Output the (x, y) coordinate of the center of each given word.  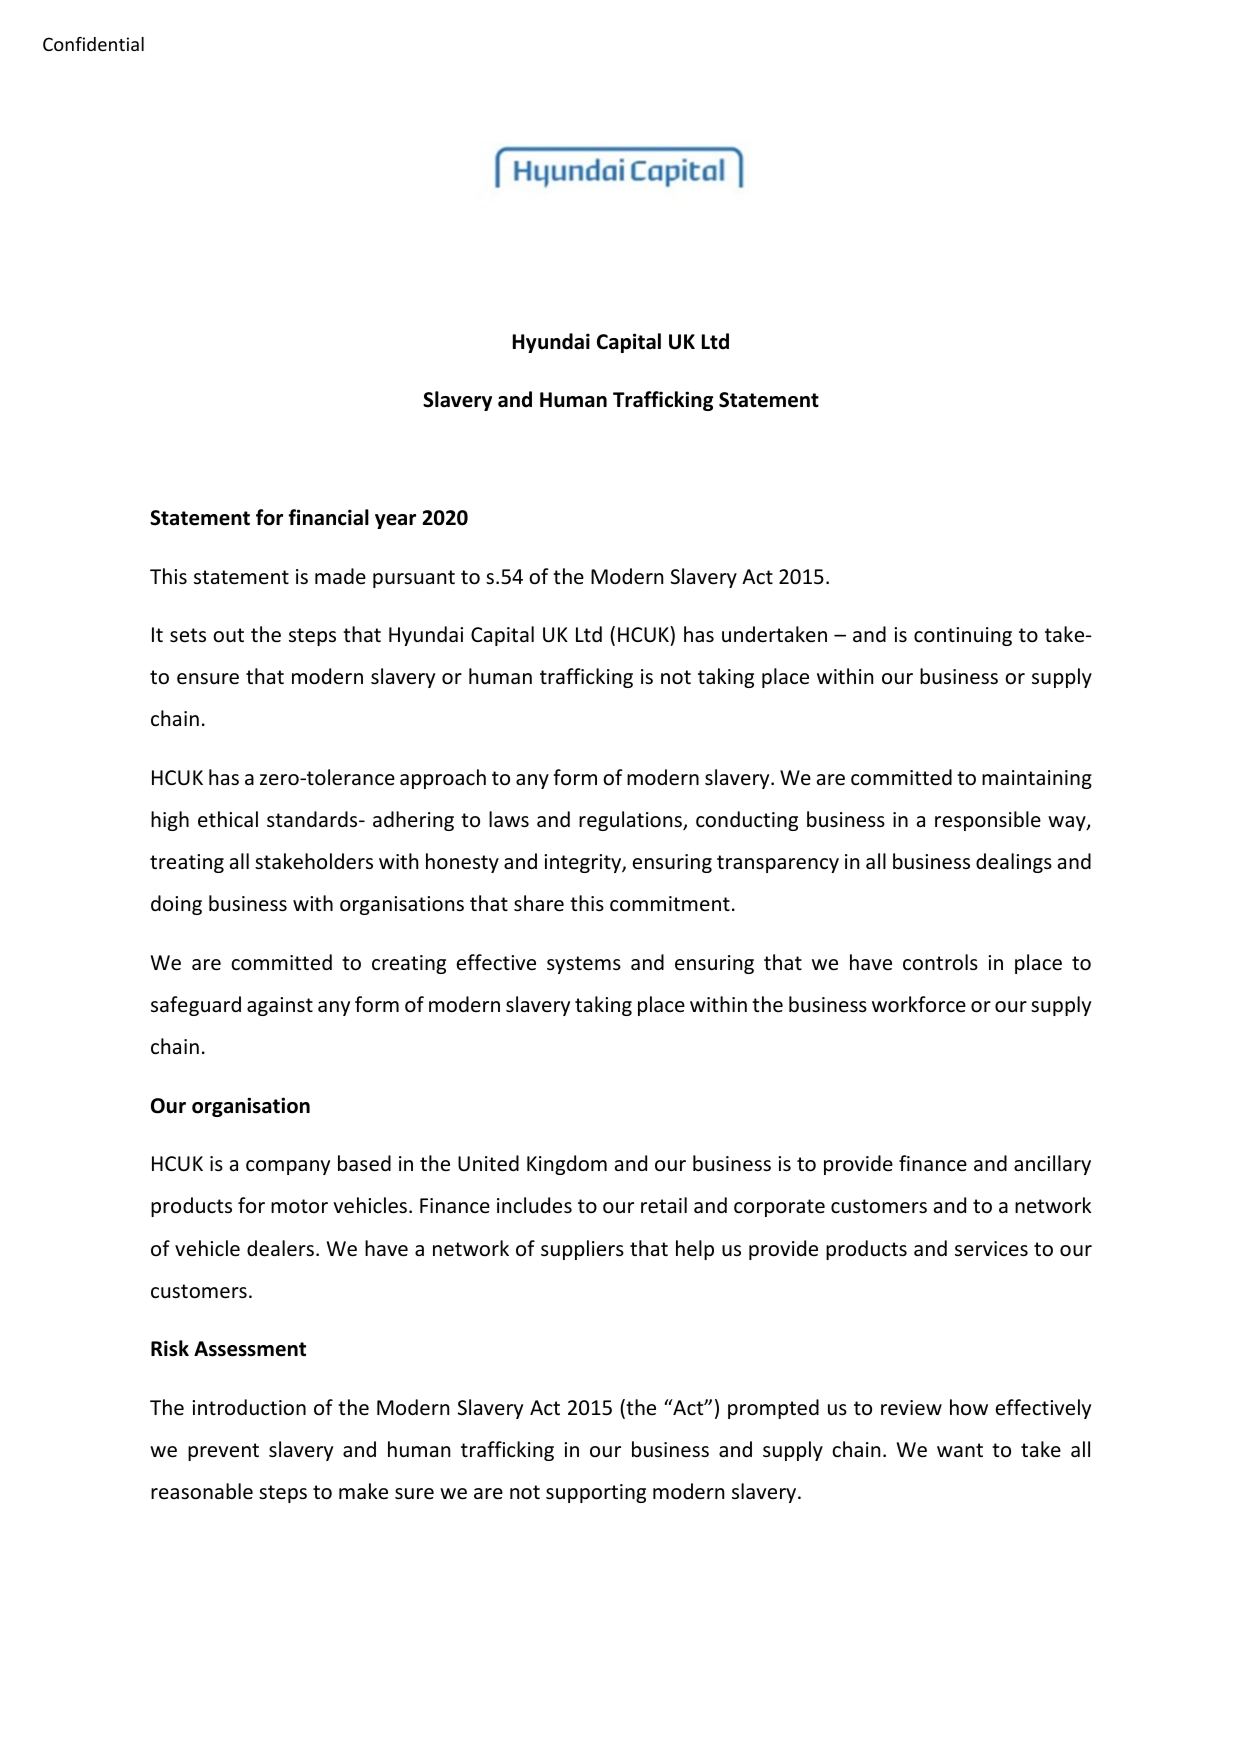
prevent (223, 1452)
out (228, 635)
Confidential (93, 44)
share (539, 903)
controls (940, 962)
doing (176, 905)
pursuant (414, 579)
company (288, 1167)
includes (534, 1205)
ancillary (1052, 1165)
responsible (988, 821)
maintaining (1037, 779)
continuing (963, 636)
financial (328, 517)
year (395, 521)
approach (443, 779)
